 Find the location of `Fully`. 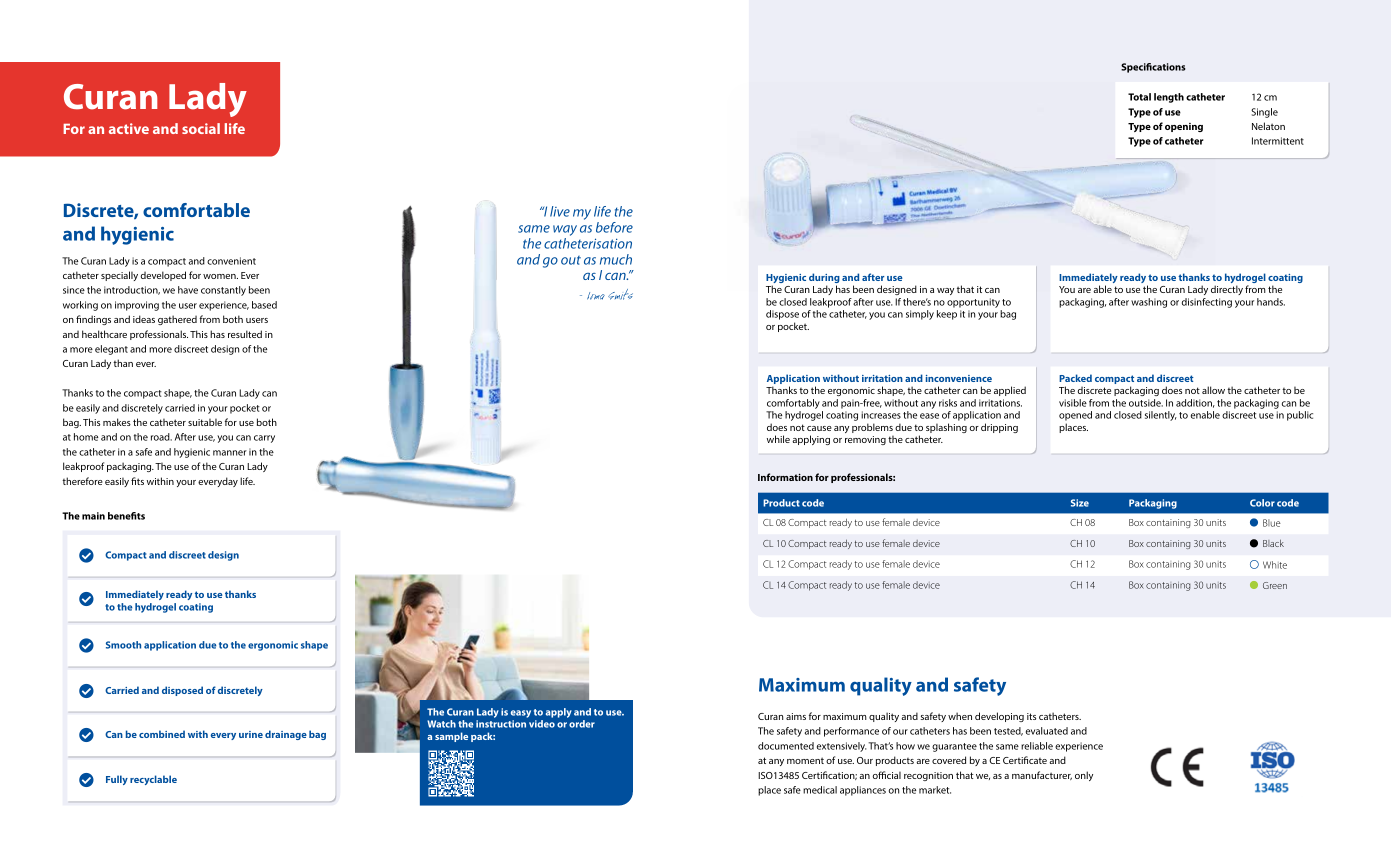

Fully is located at coordinates (117, 780).
